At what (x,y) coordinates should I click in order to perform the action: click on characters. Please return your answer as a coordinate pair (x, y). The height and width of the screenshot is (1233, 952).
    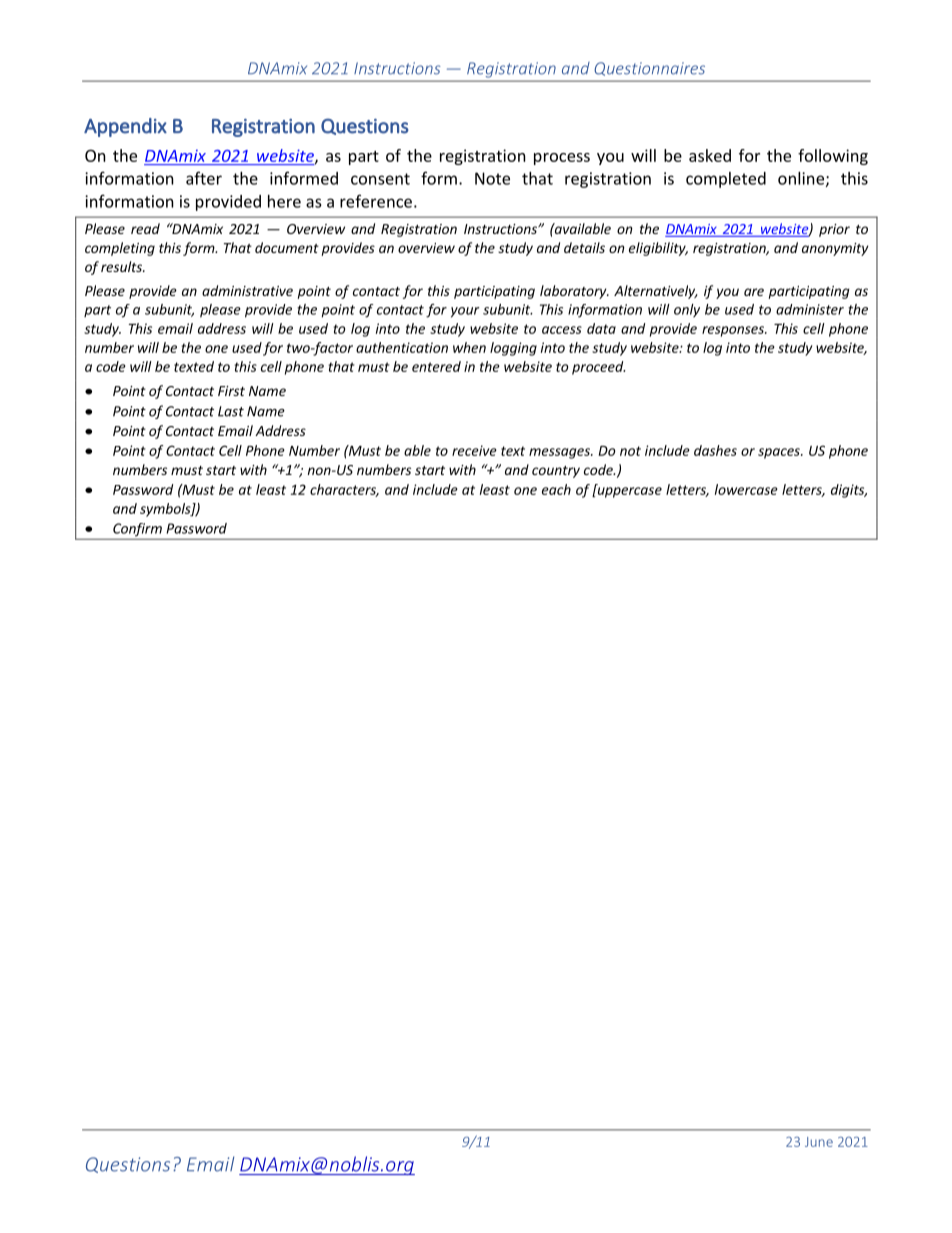
    Looking at the image, I should click on (344, 490).
